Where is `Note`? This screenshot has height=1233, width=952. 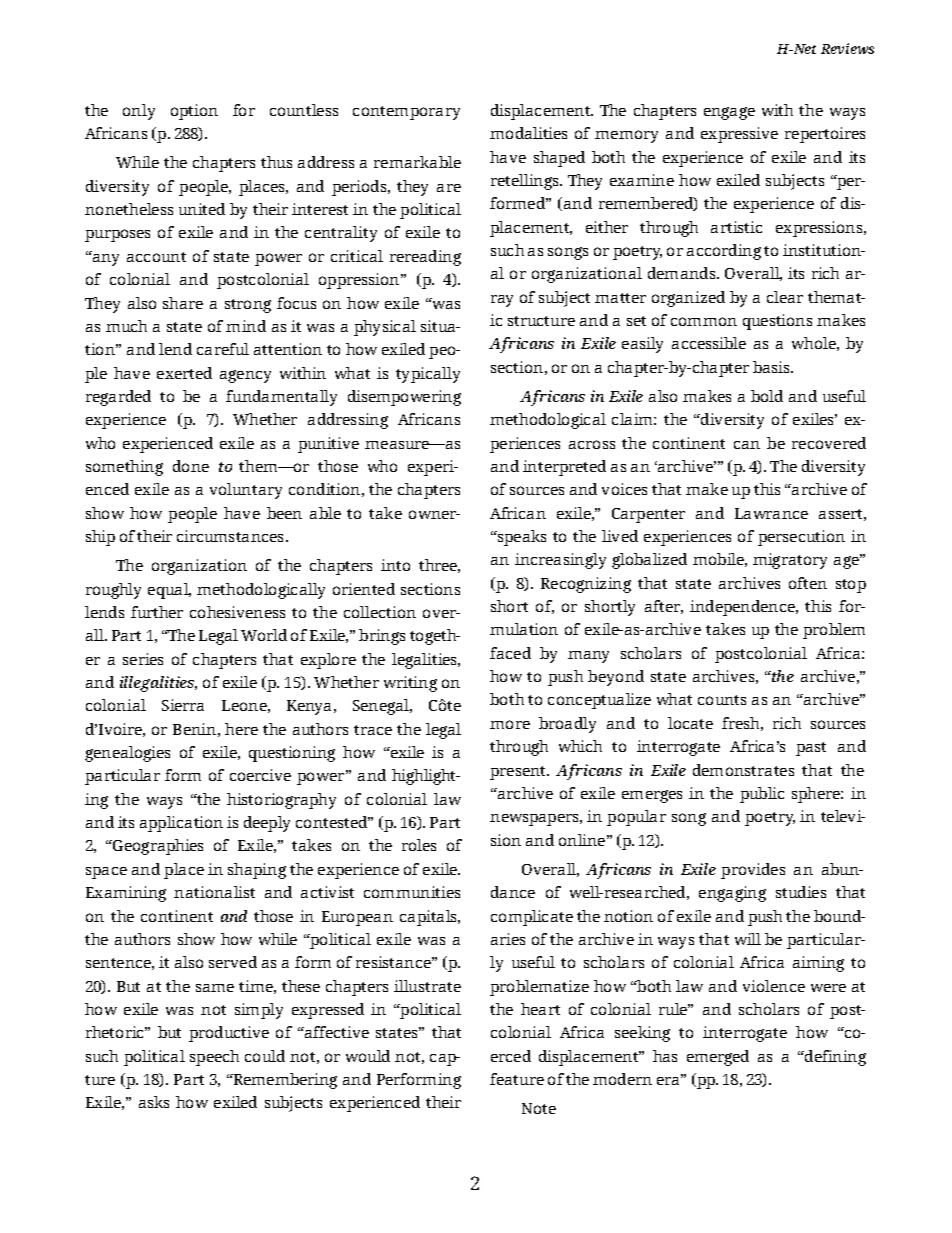
Note is located at coordinates (539, 1108).
